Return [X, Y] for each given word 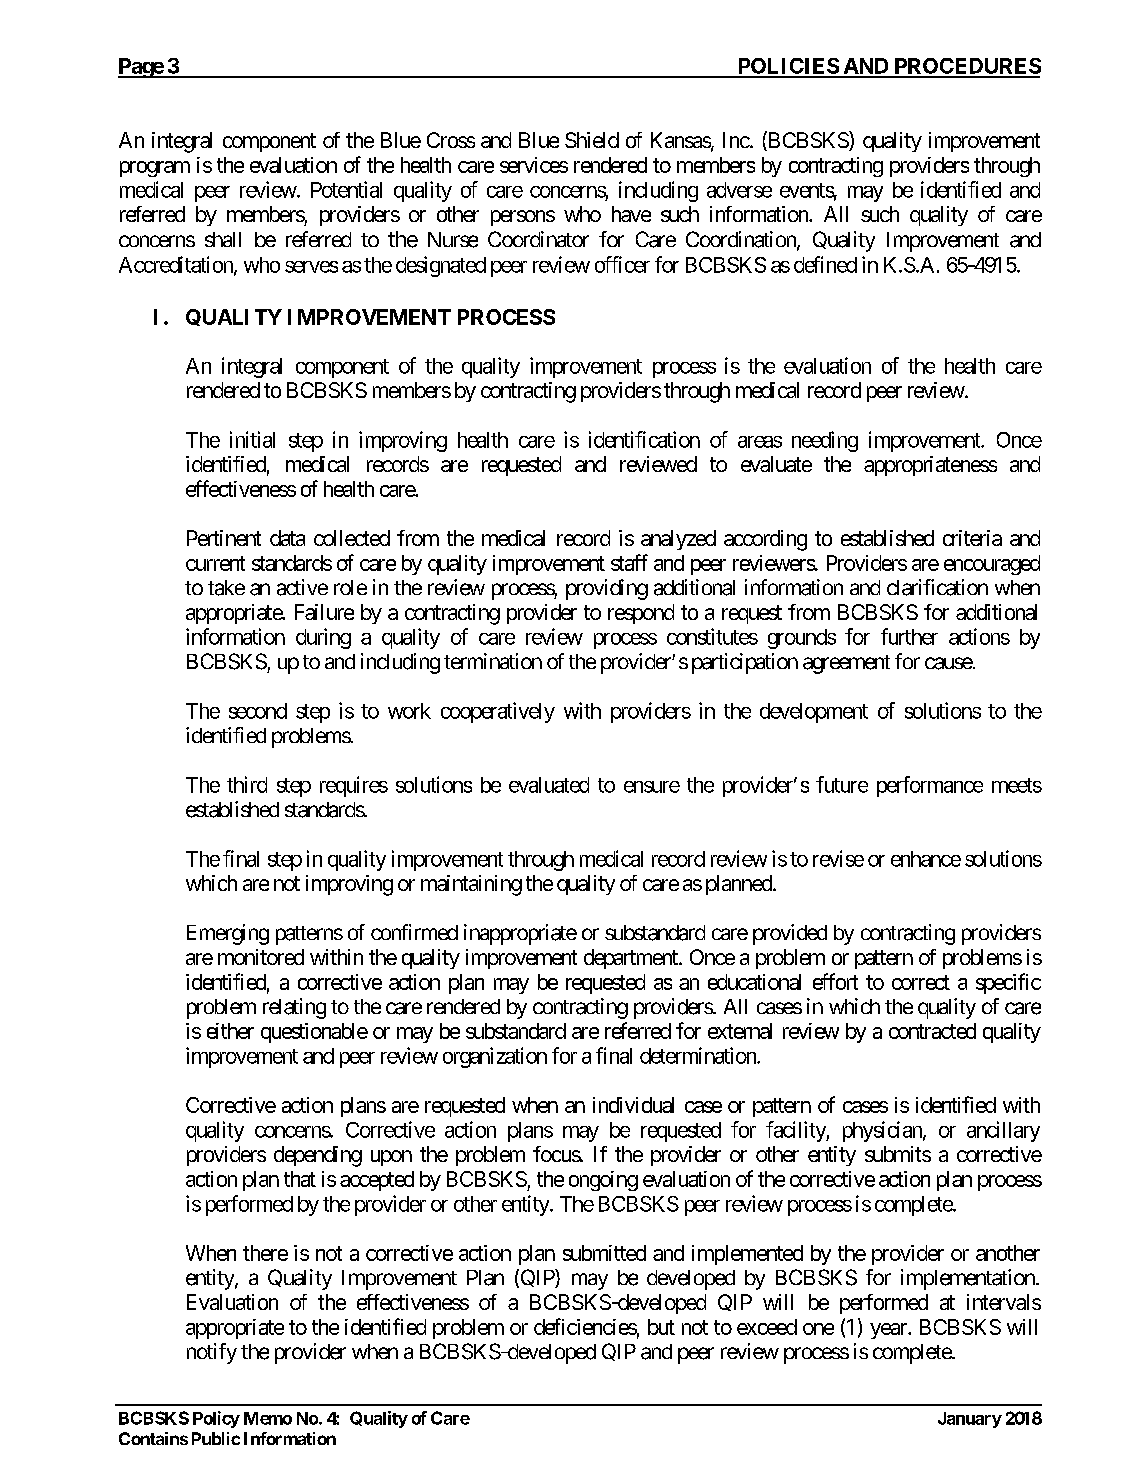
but [661, 1327]
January [970, 1420]
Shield [592, 140]
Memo [268, 1418]
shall [223, 239]
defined [825, 264]
